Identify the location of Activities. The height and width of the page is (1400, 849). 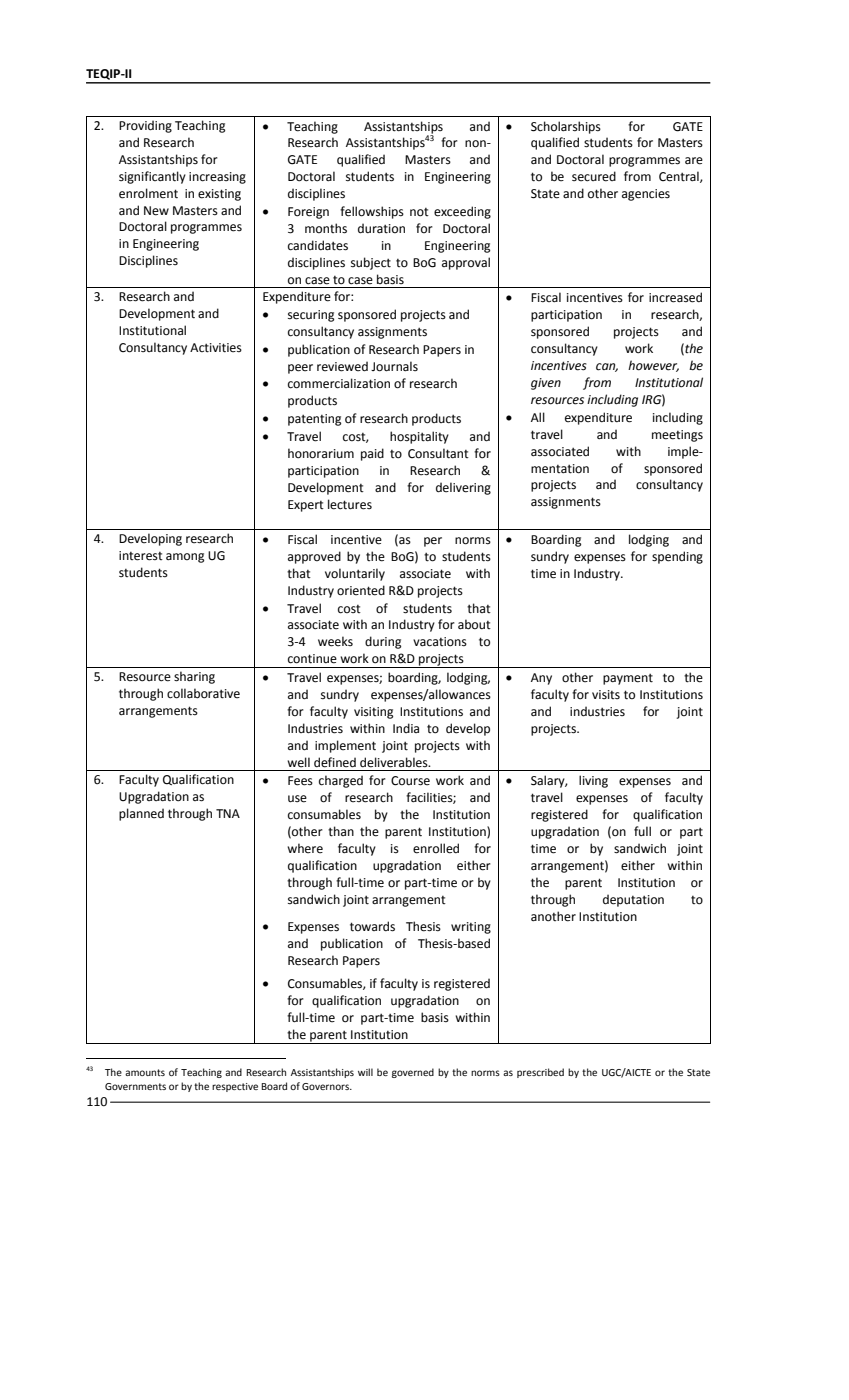
(216, 348).
